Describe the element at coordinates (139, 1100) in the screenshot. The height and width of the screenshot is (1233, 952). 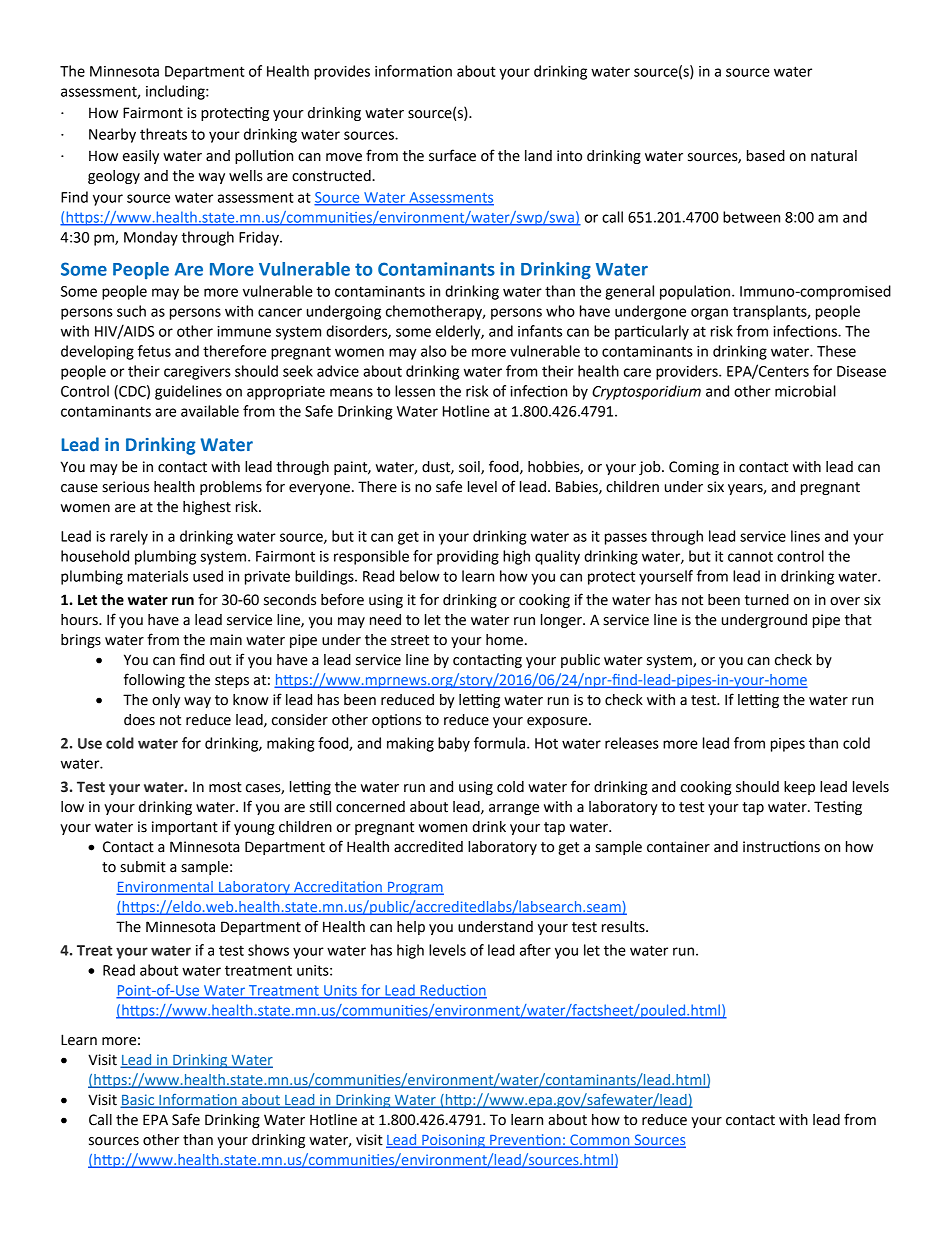
I see `Basic` at that location.
